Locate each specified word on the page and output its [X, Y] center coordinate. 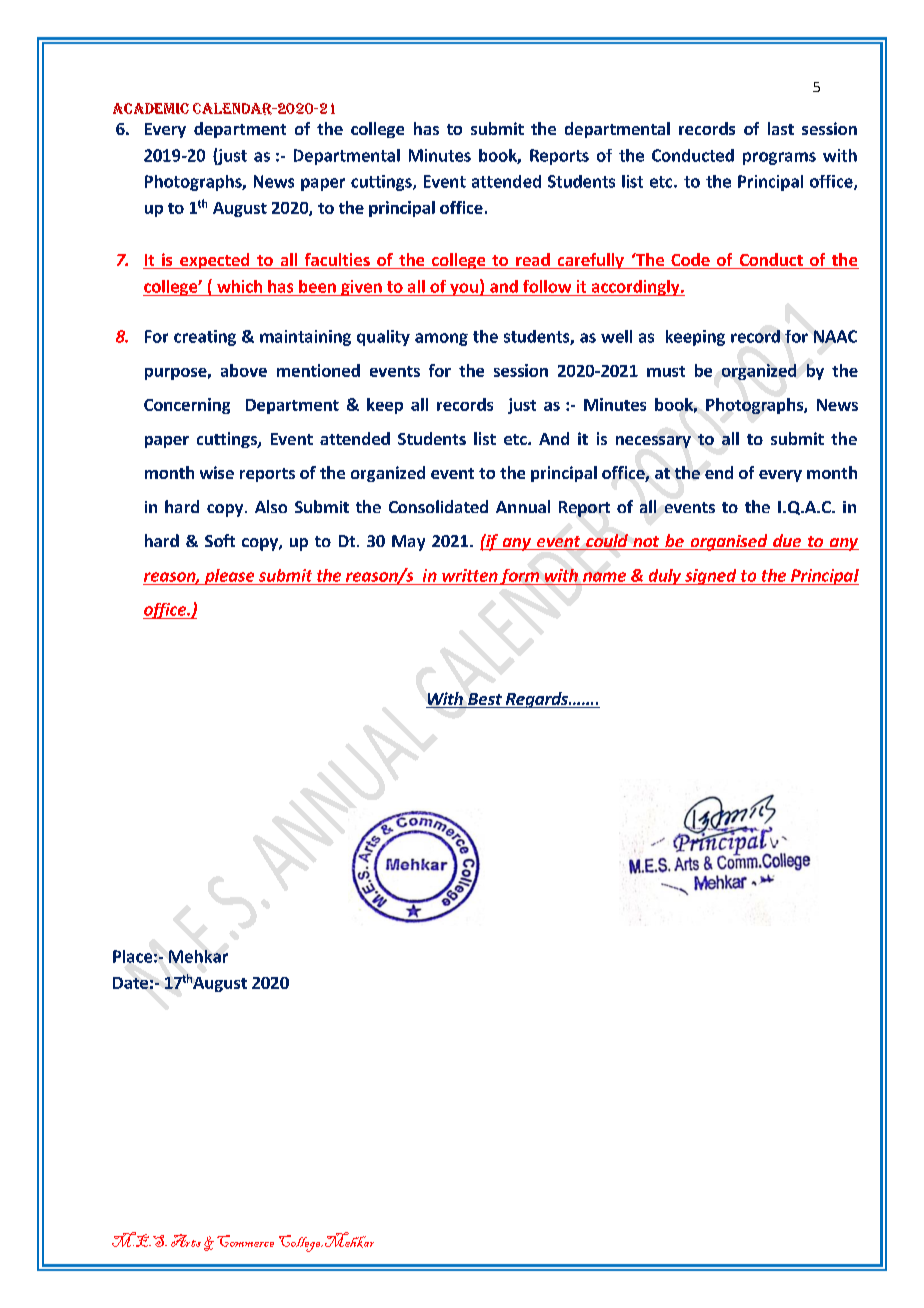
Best [485, 700]
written [470, 575]
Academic [151, 108]
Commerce [245, 1241]
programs [779, 158]
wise [217, 472]
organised [729, 542]
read [533, 261]
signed [711, 577]
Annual [523, 506]
